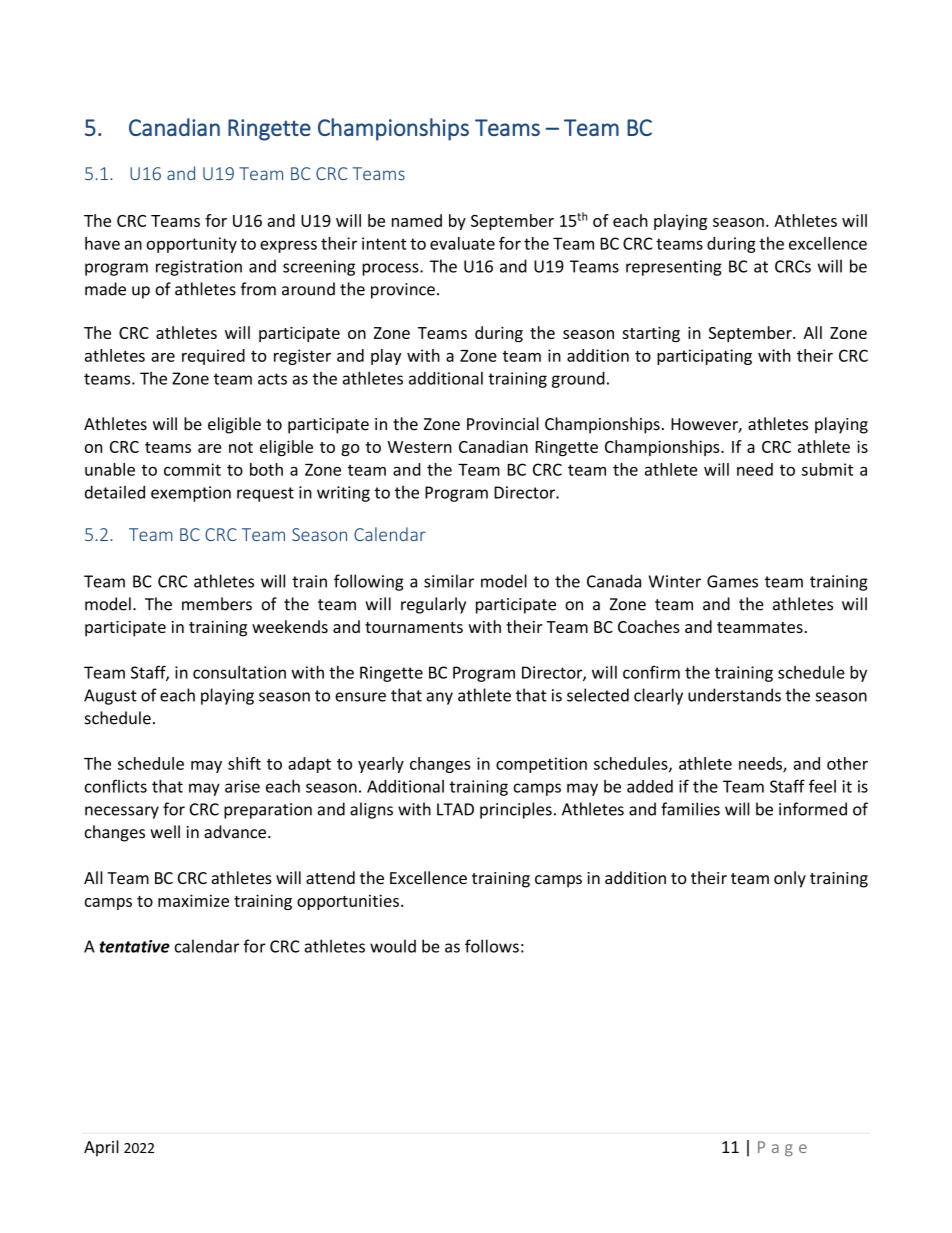  What do you see at coordinates (449, 581) in the document?
I see `similar` at bounding box center [449, 581].
